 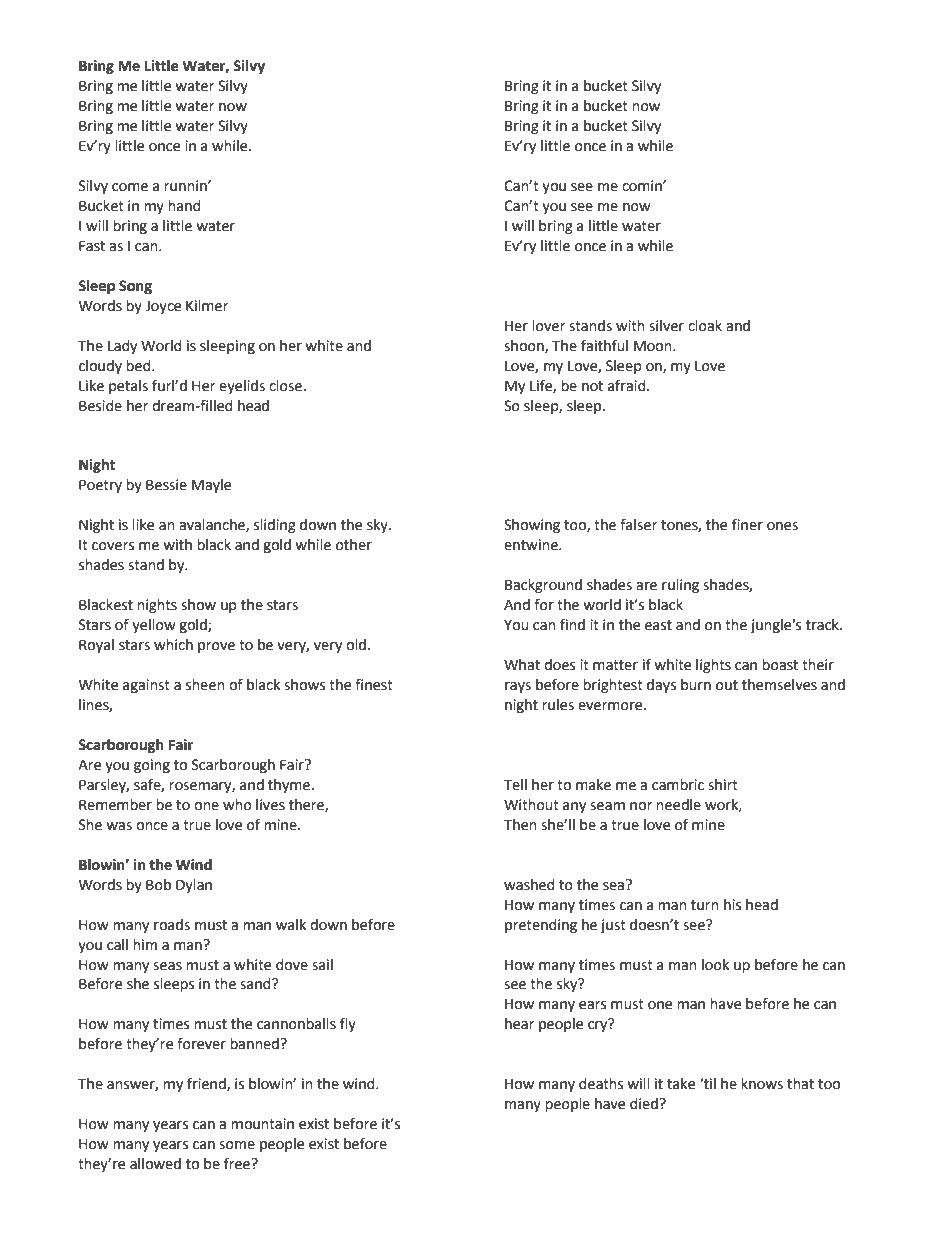 What do you see at coordinates (155, 1164) in the image?
I see `allowed` at bounding box center [155, 1164].
